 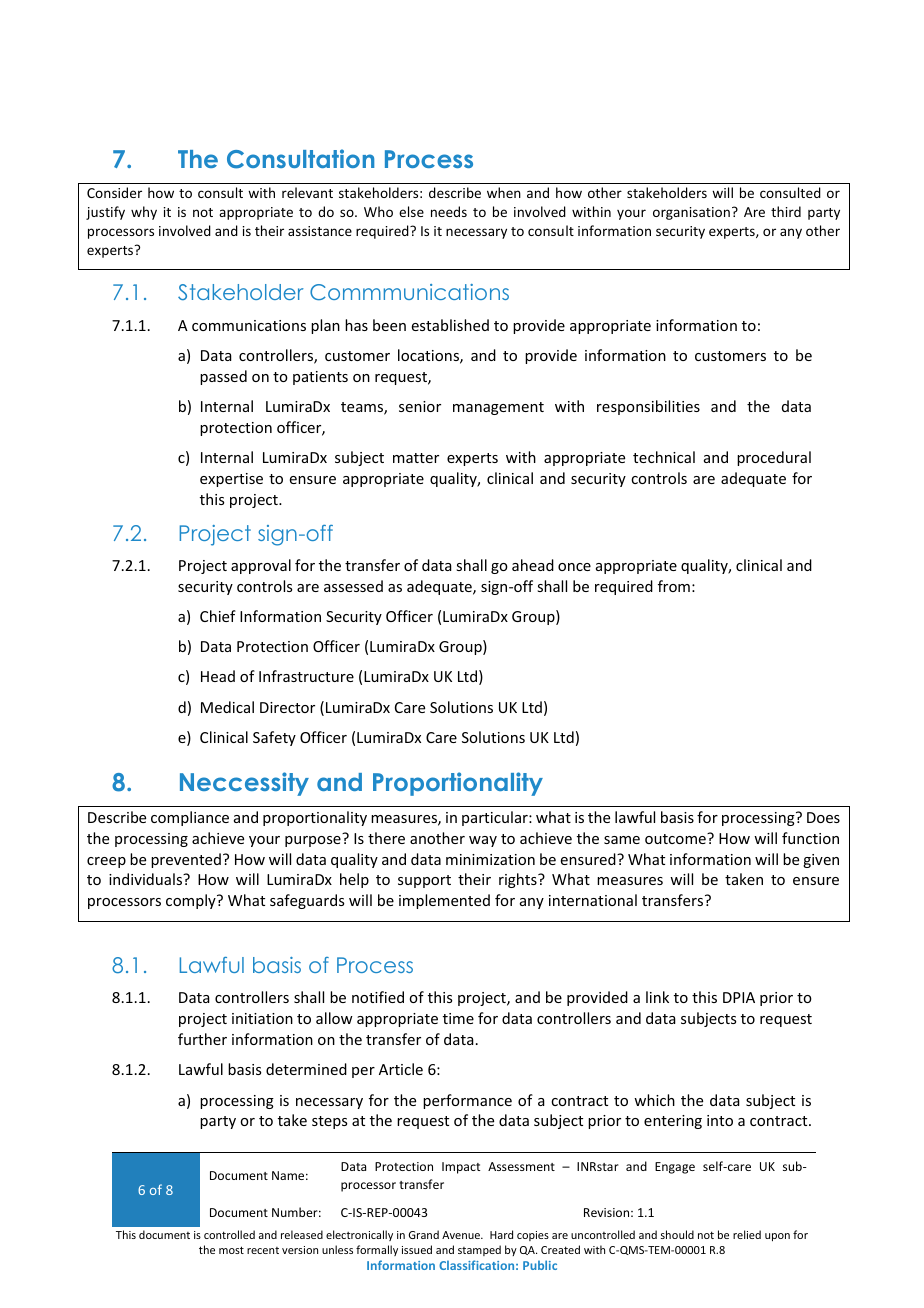 What do you see at coordinates (774, 458) in the screenshot?
I see `procedural` at bounding box center [774, 458].
